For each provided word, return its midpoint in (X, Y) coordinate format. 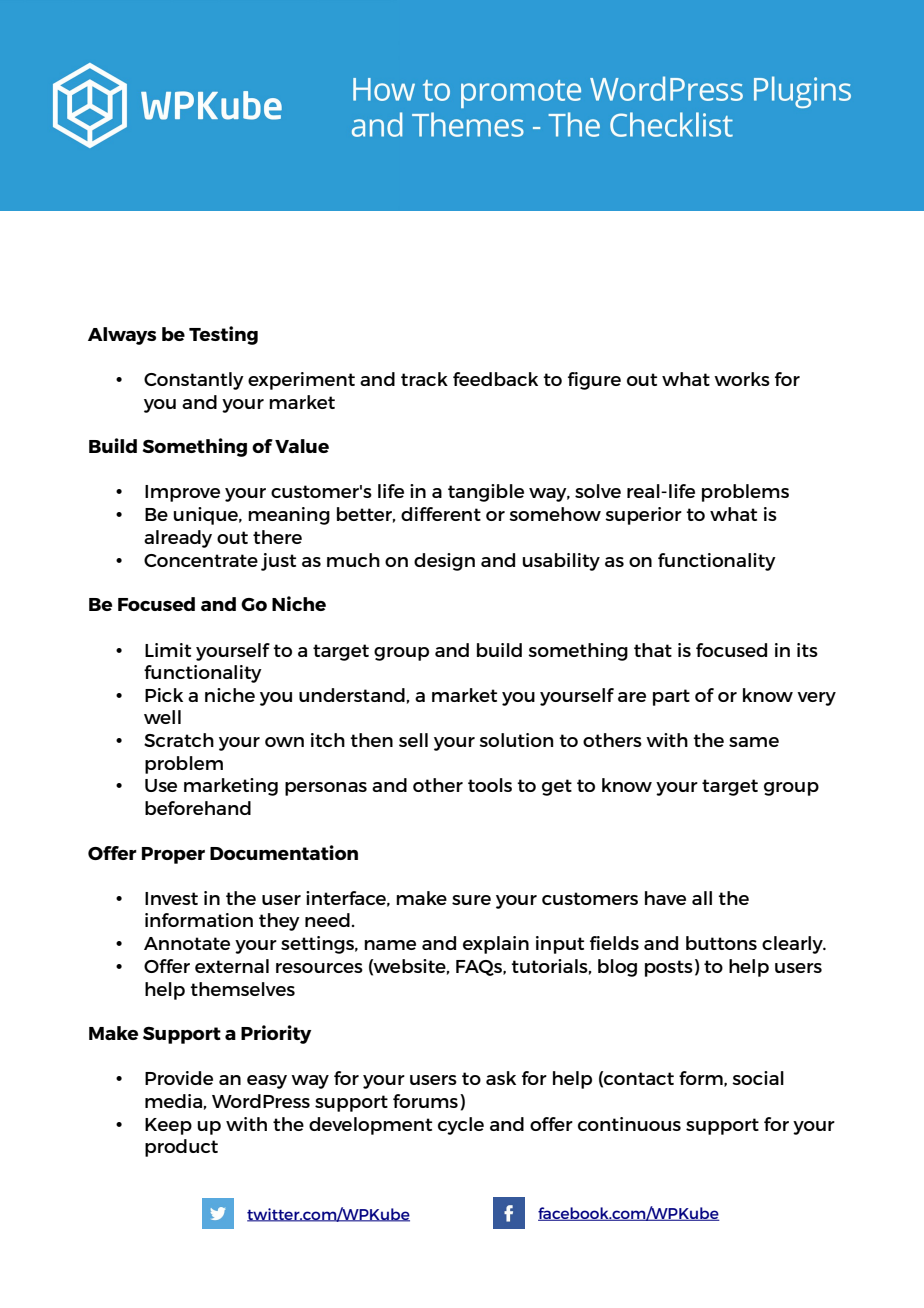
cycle (461, 1126)
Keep (168, 1126)
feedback (495, 379)
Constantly (194, 381)
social (758, 1078)
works (742, 379)
